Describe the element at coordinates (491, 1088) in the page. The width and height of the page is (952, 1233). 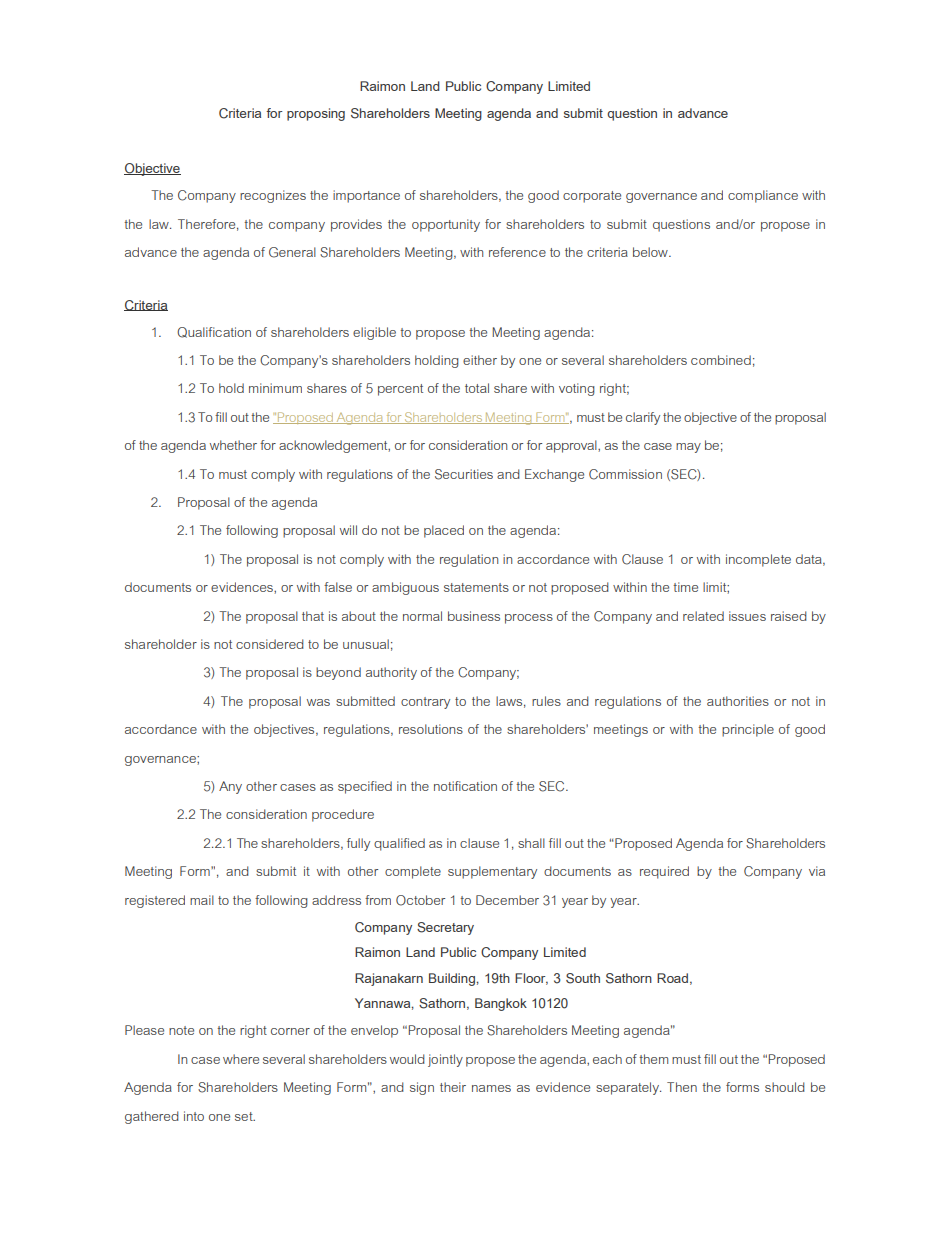
I see `names` at that location.
